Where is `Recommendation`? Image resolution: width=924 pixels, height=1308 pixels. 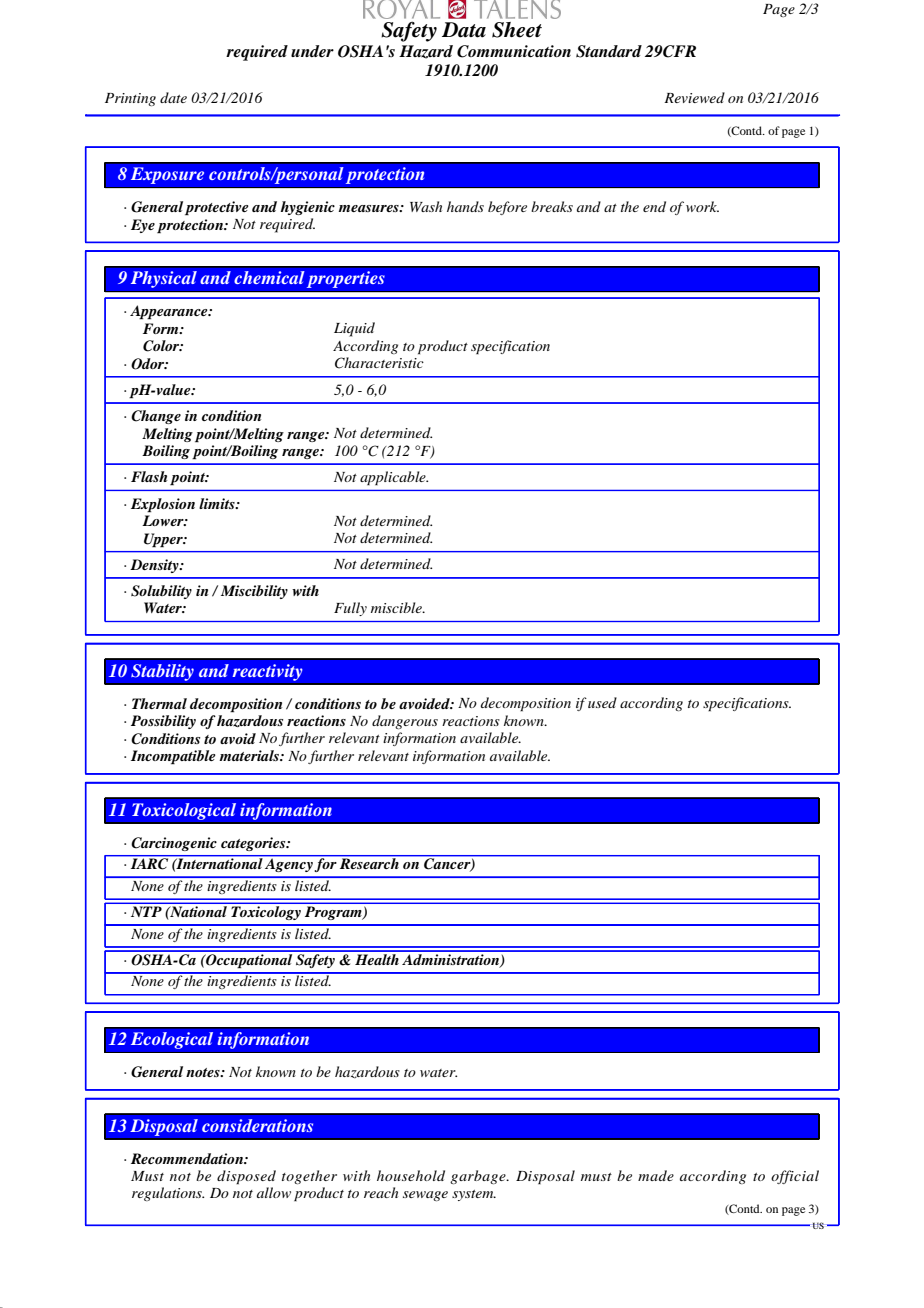
Recommendation is located at coordinates (188, 1158).
